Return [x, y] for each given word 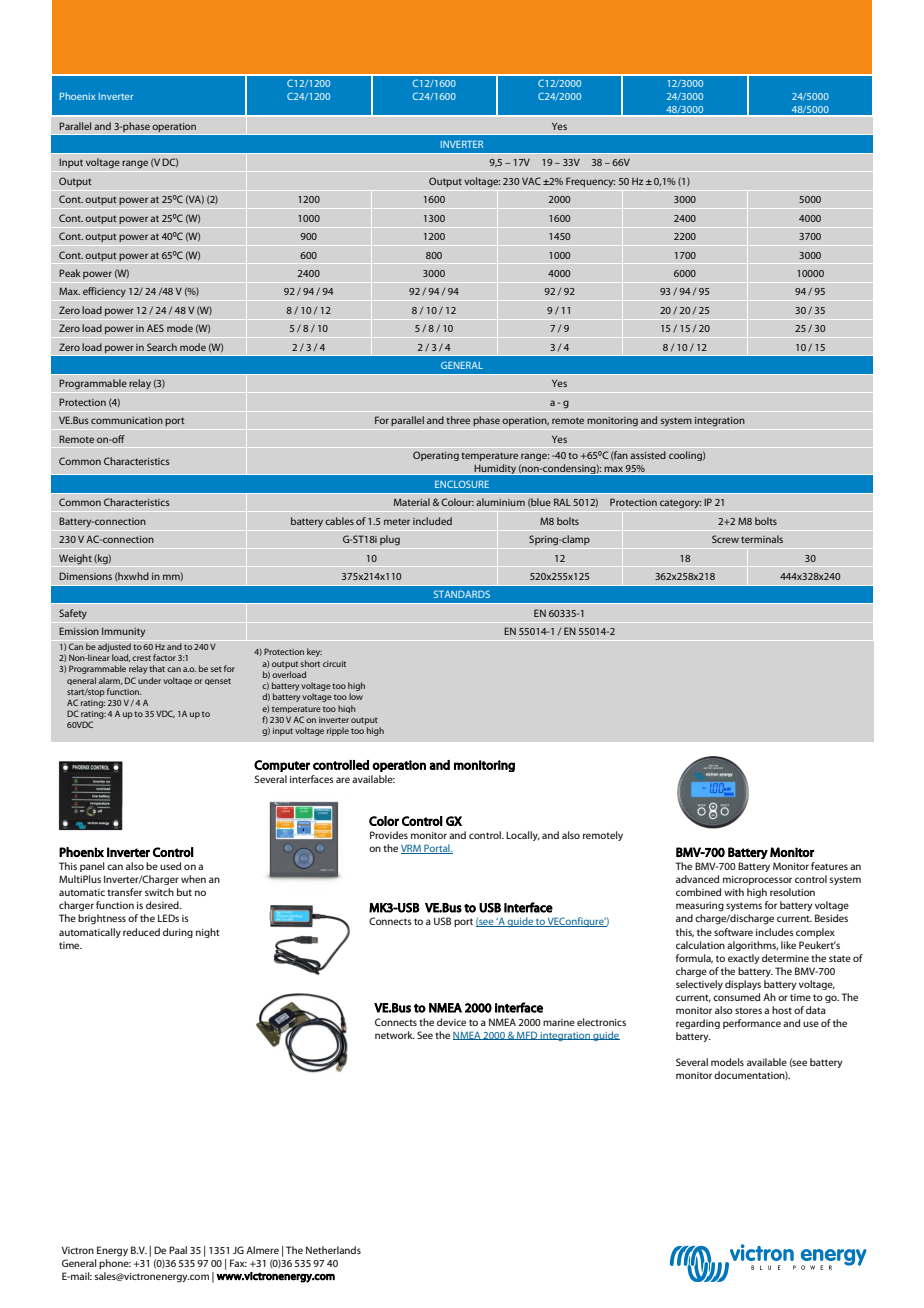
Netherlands [333, 1250]
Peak [70, 273]
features [829, 866]
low [356, 696]
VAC [531, 181]
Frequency [590, 182]
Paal [178, 1250]
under [149, 680]
